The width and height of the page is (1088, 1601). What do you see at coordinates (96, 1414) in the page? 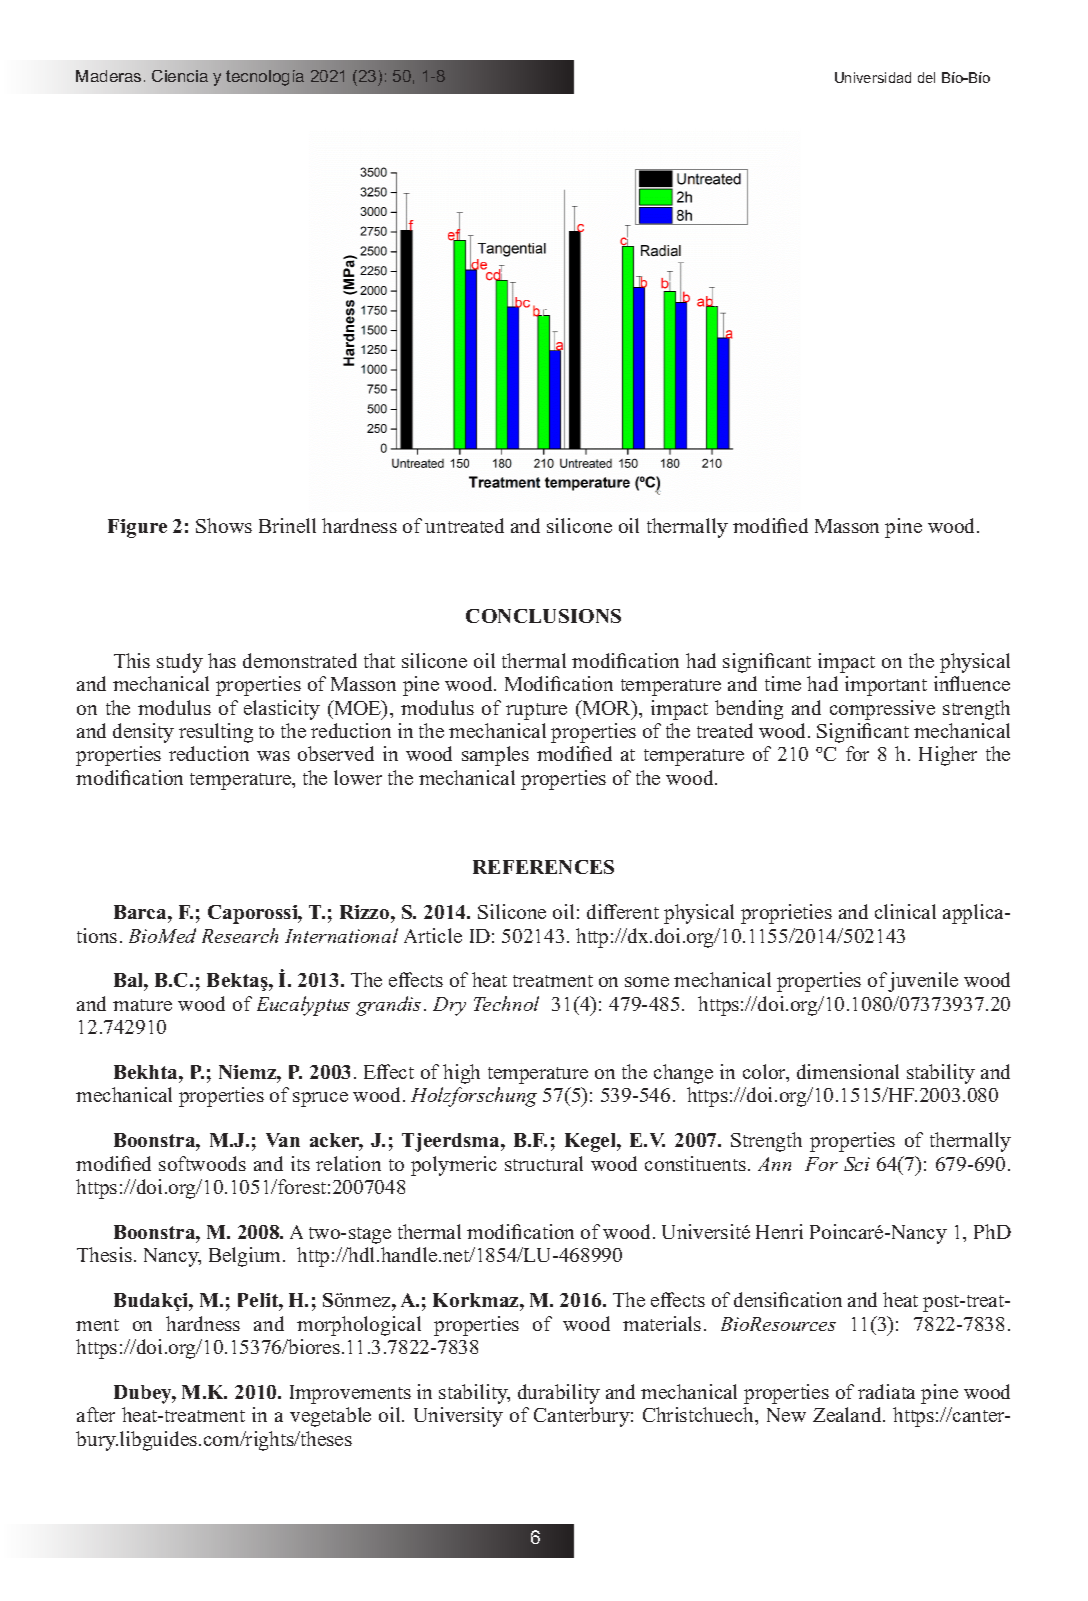
I see `after` at bounding box center [96, 1414].
